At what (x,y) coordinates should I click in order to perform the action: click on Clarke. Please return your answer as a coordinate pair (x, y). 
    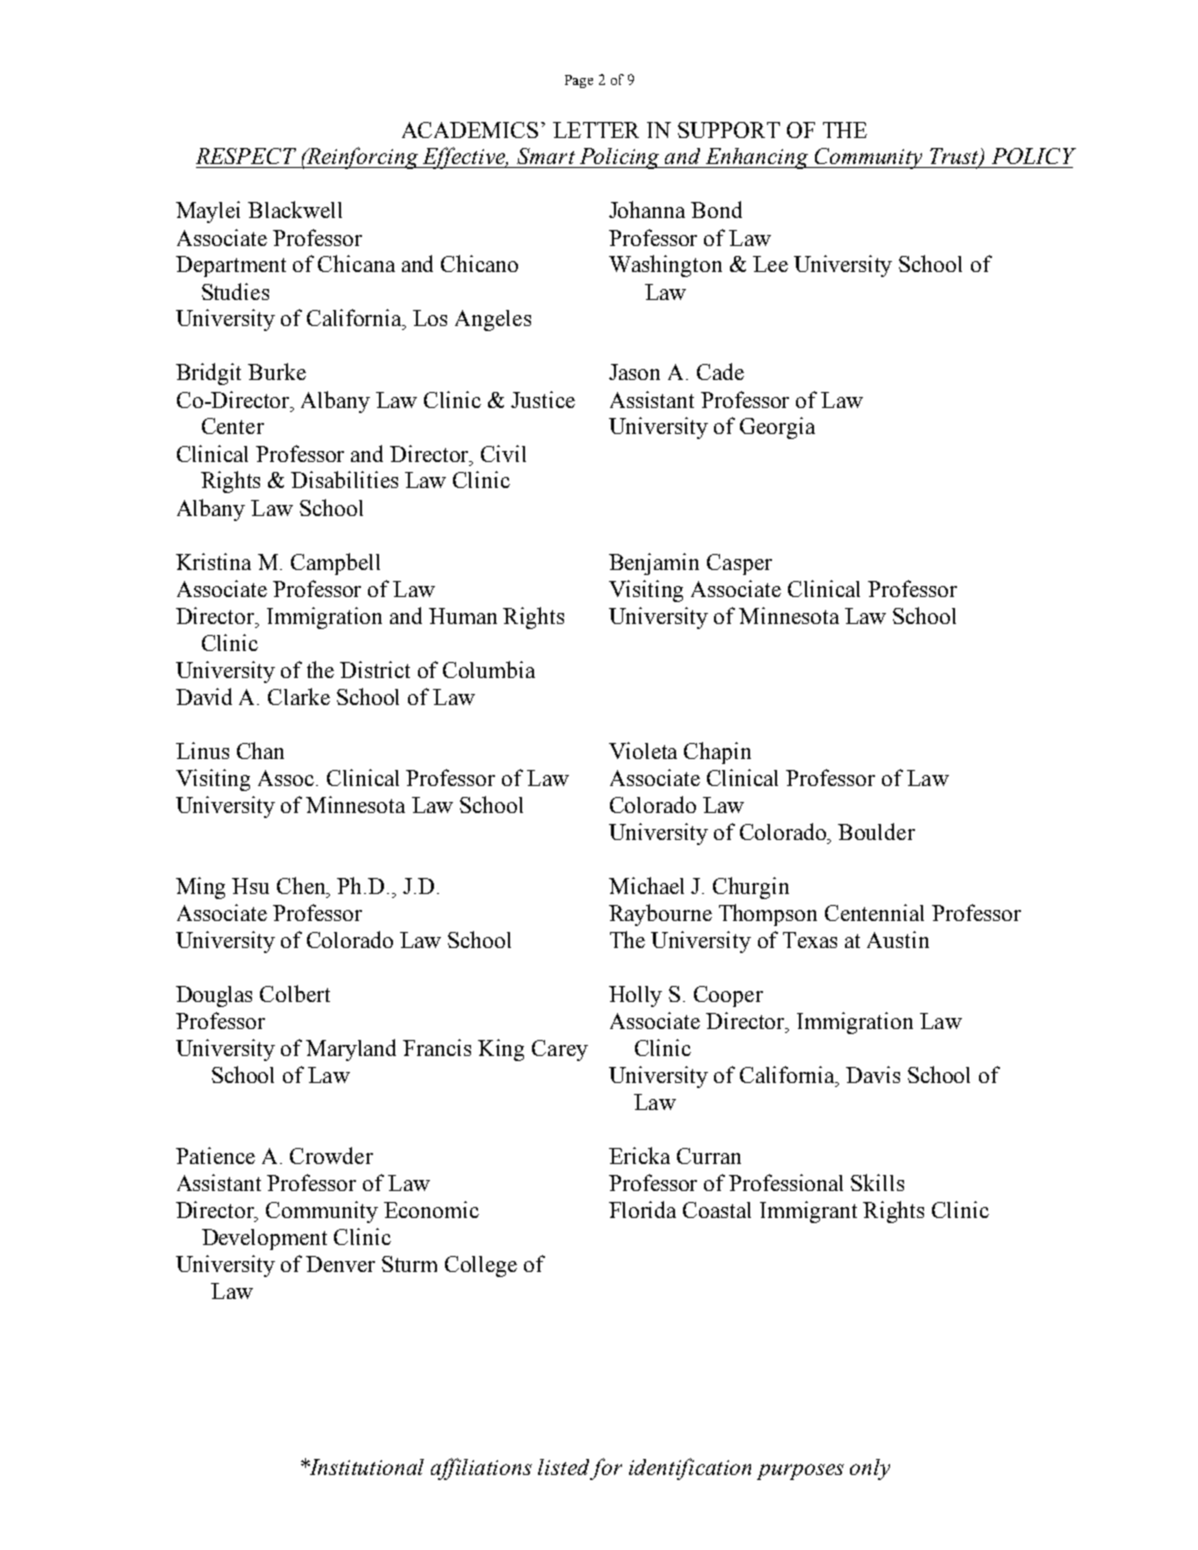
    Looking at the image, I should click on (299, 696).
